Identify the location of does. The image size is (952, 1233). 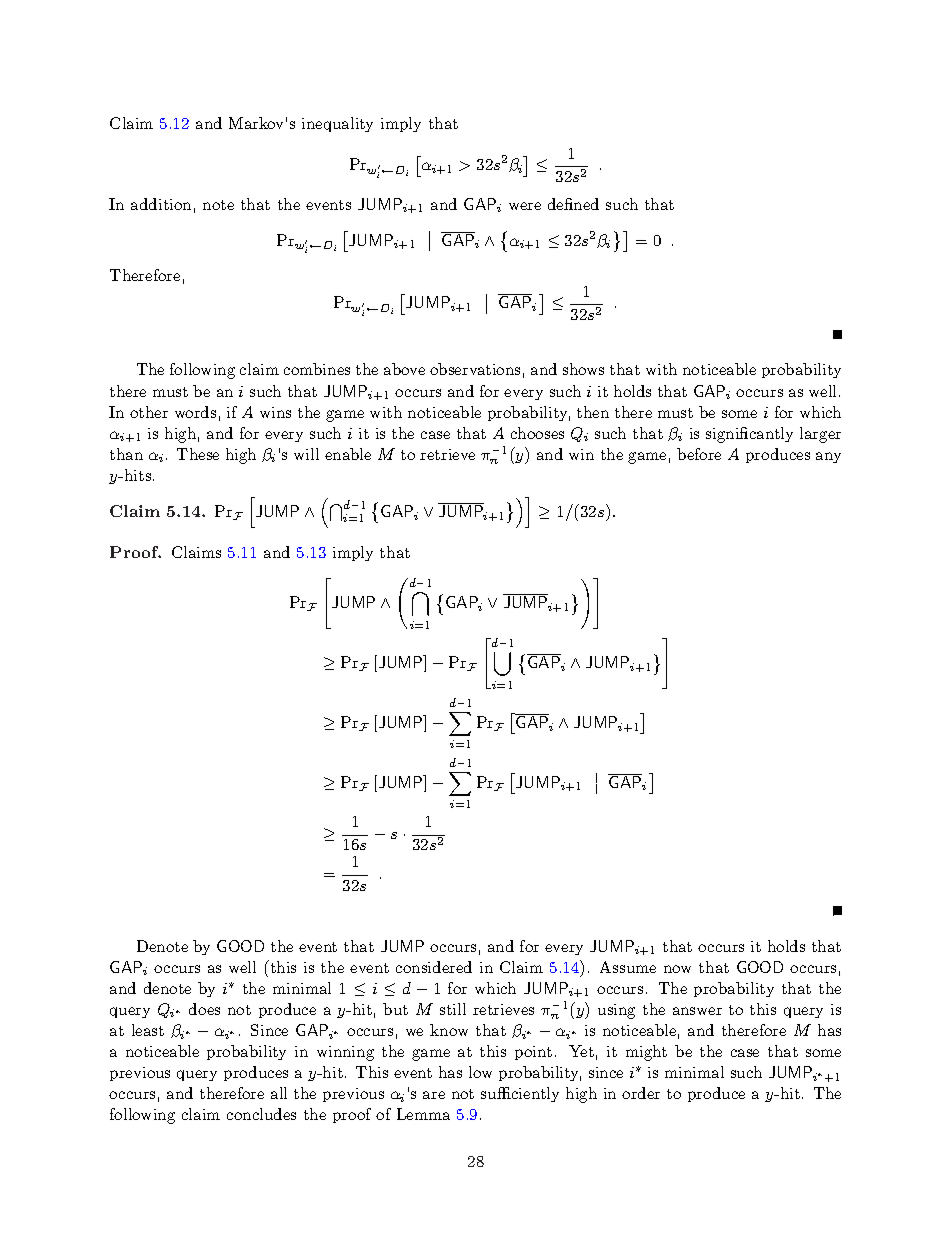
(204, 1009).
